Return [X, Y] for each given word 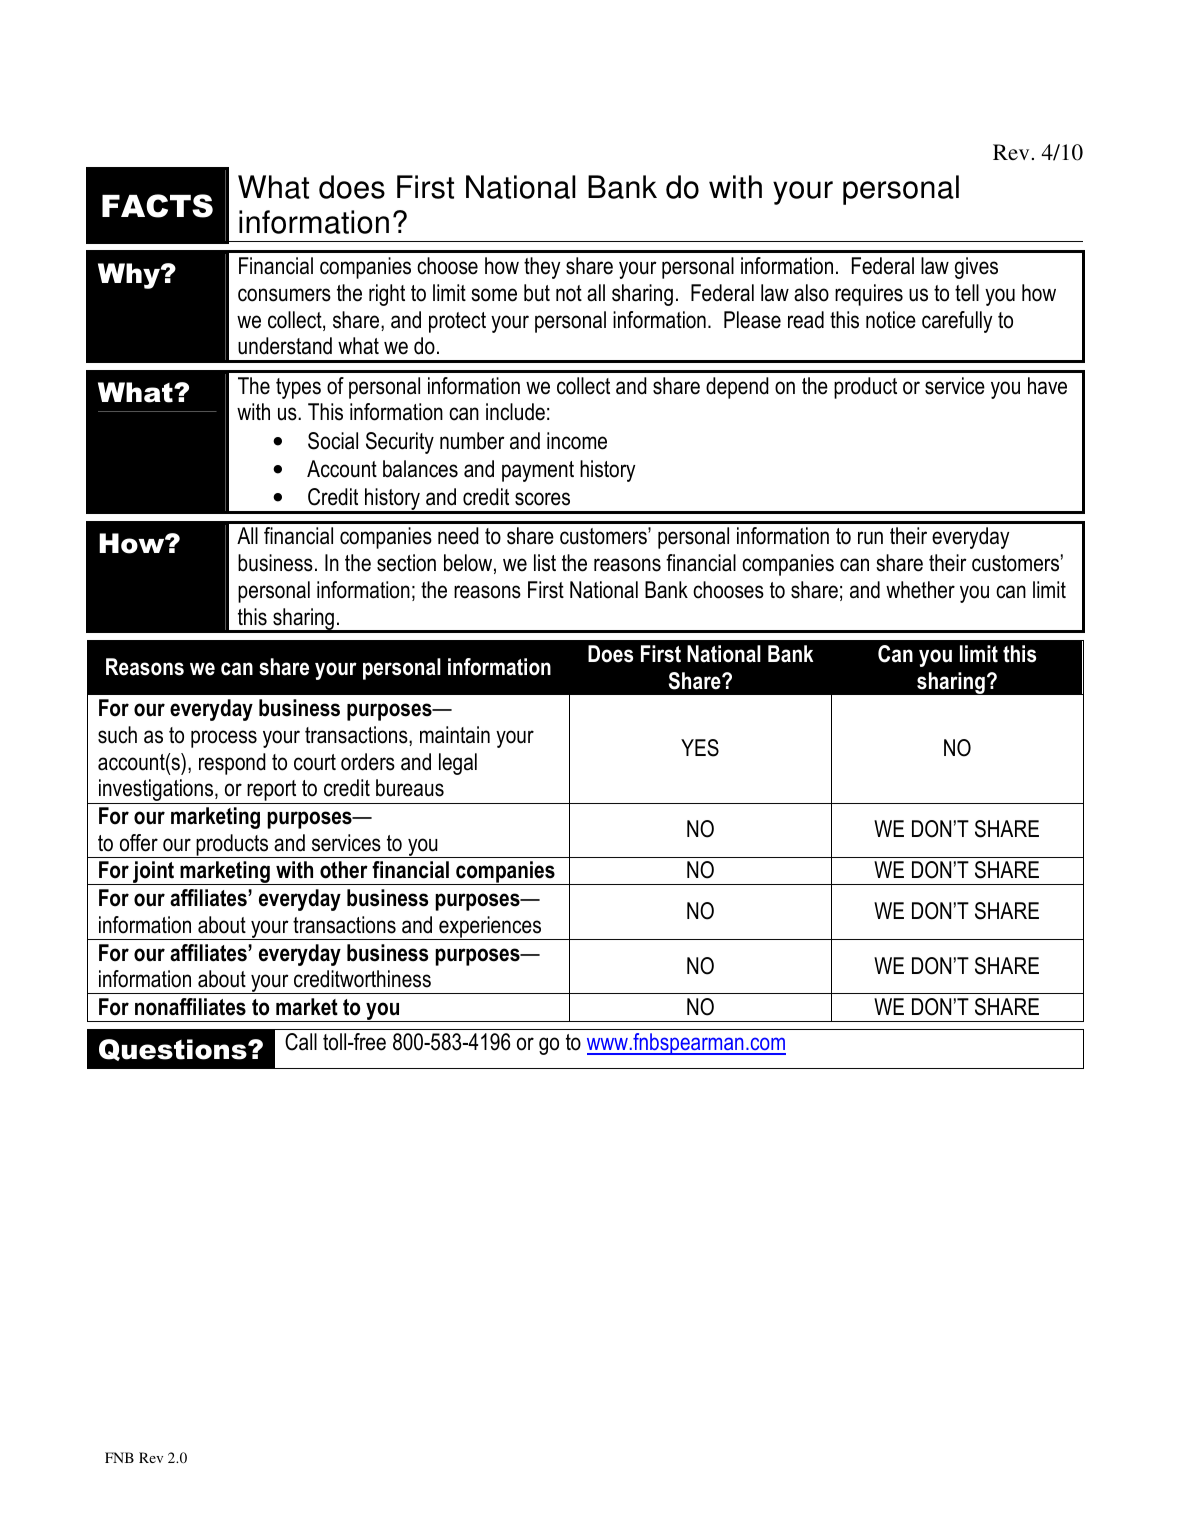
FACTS [157, 206]
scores [542, 499]
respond [232, 764]
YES [700, 748]
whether [920, 590]
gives [976, 268]
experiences [490, 928]
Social [333, 441]
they [542, 268]
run [870, 538]
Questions [174, 1050]
